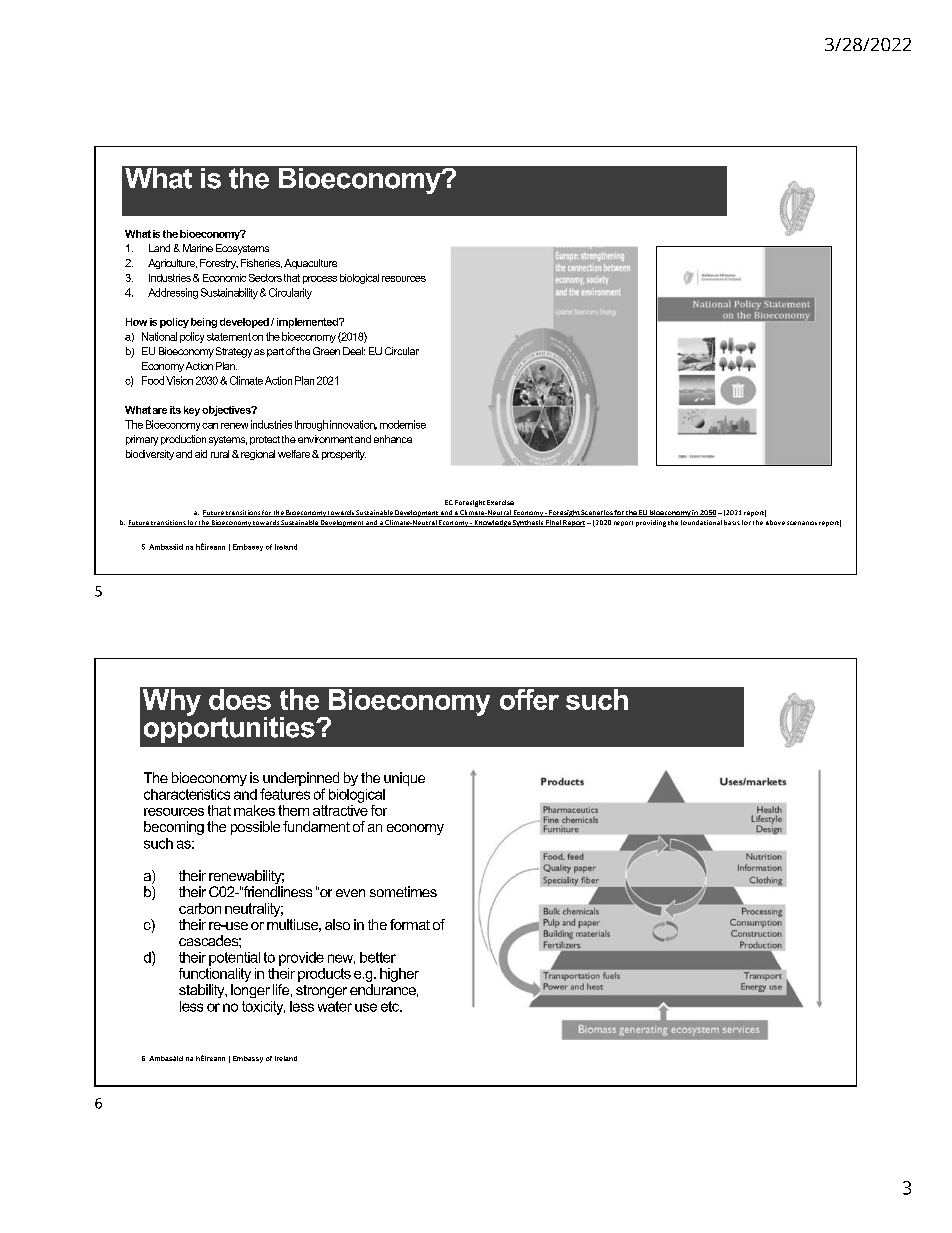  What do you see at coordinates (404, 779) in the page?
I see `unique` at bounding box center [404, 779].
